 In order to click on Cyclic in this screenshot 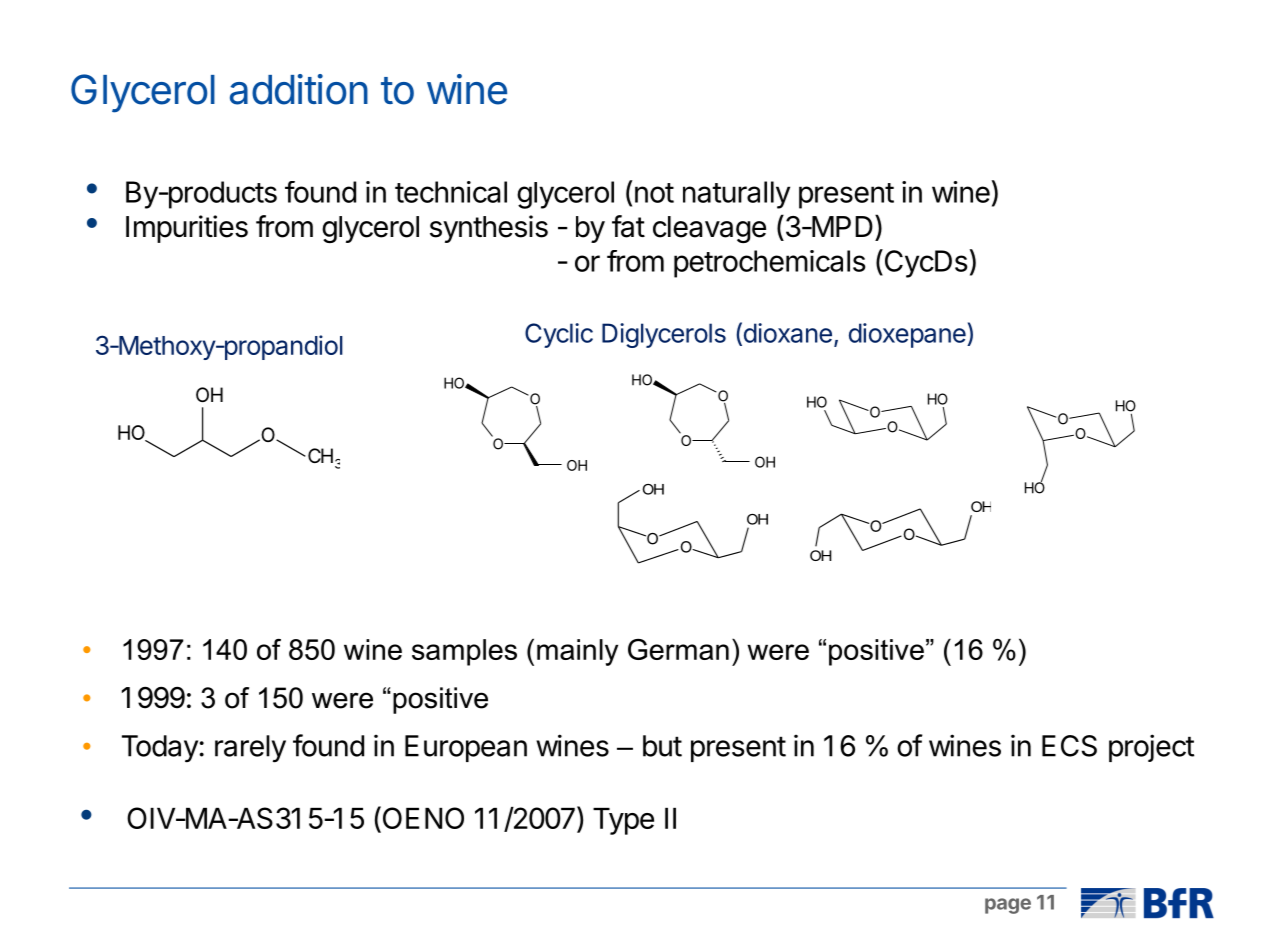, I will do `click(559, 335)`.
